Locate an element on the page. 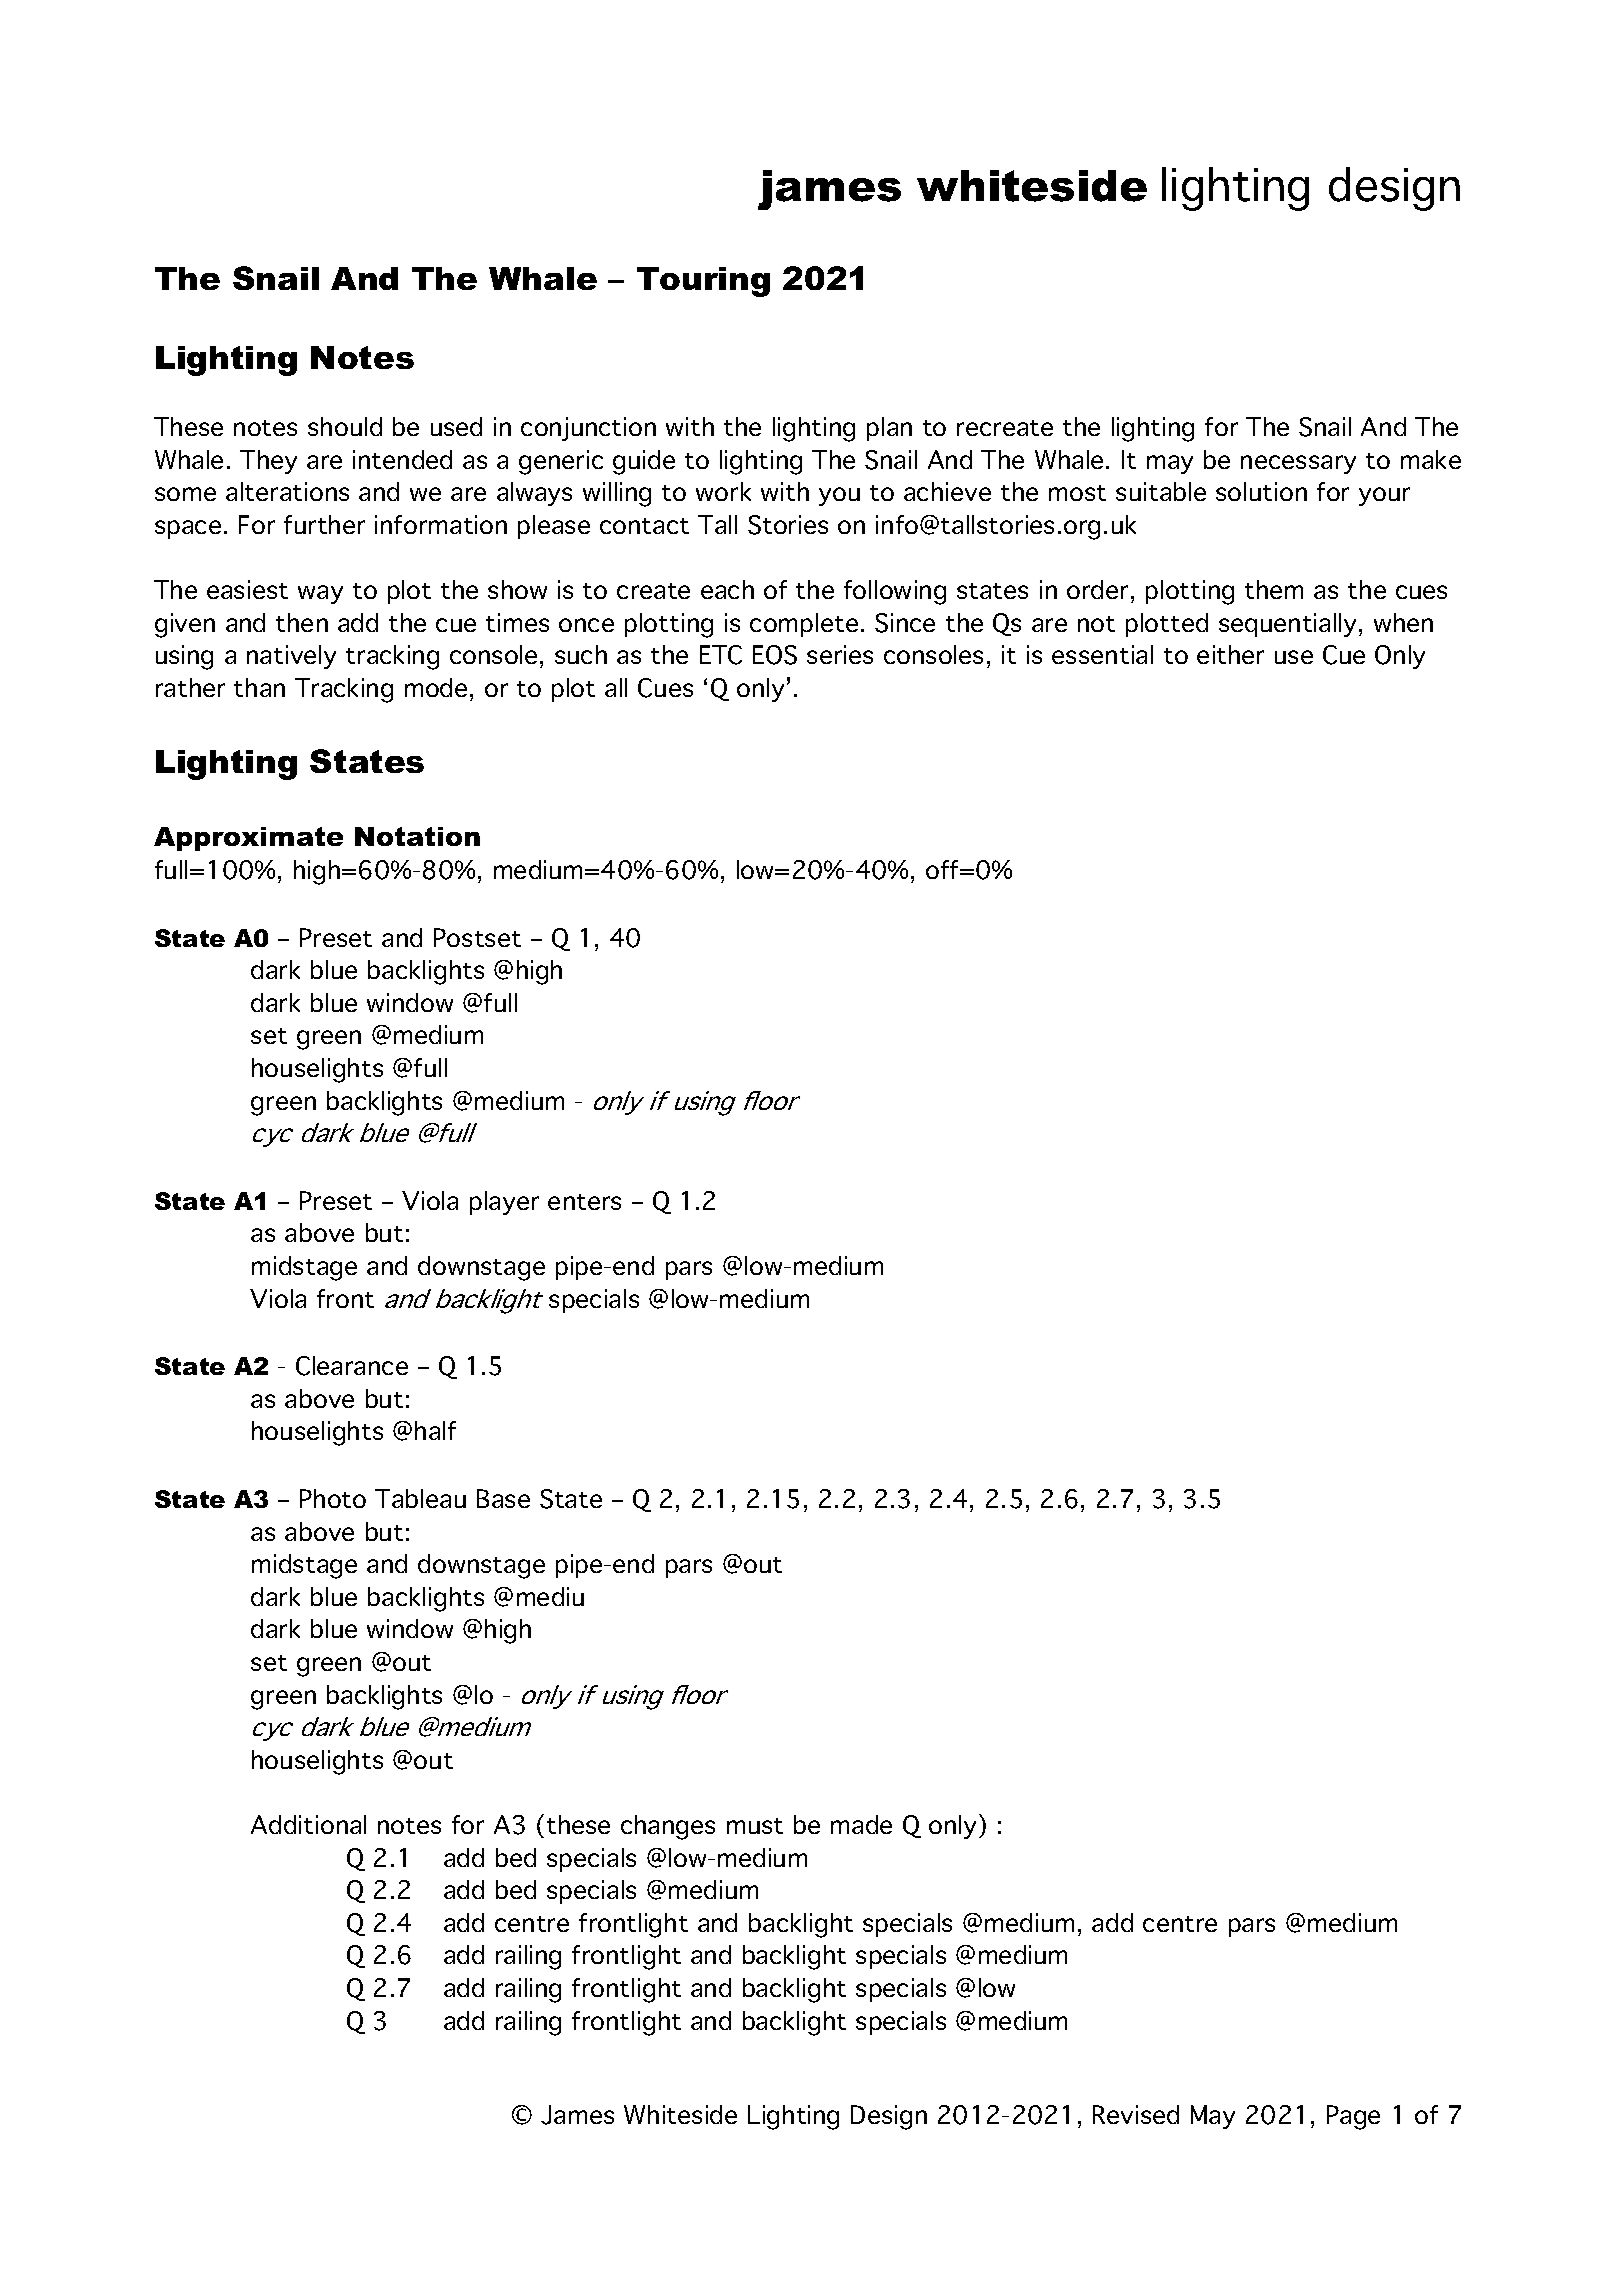 The height and width of the document is (2287, 1616). should is located at coordinates (345, 426).
